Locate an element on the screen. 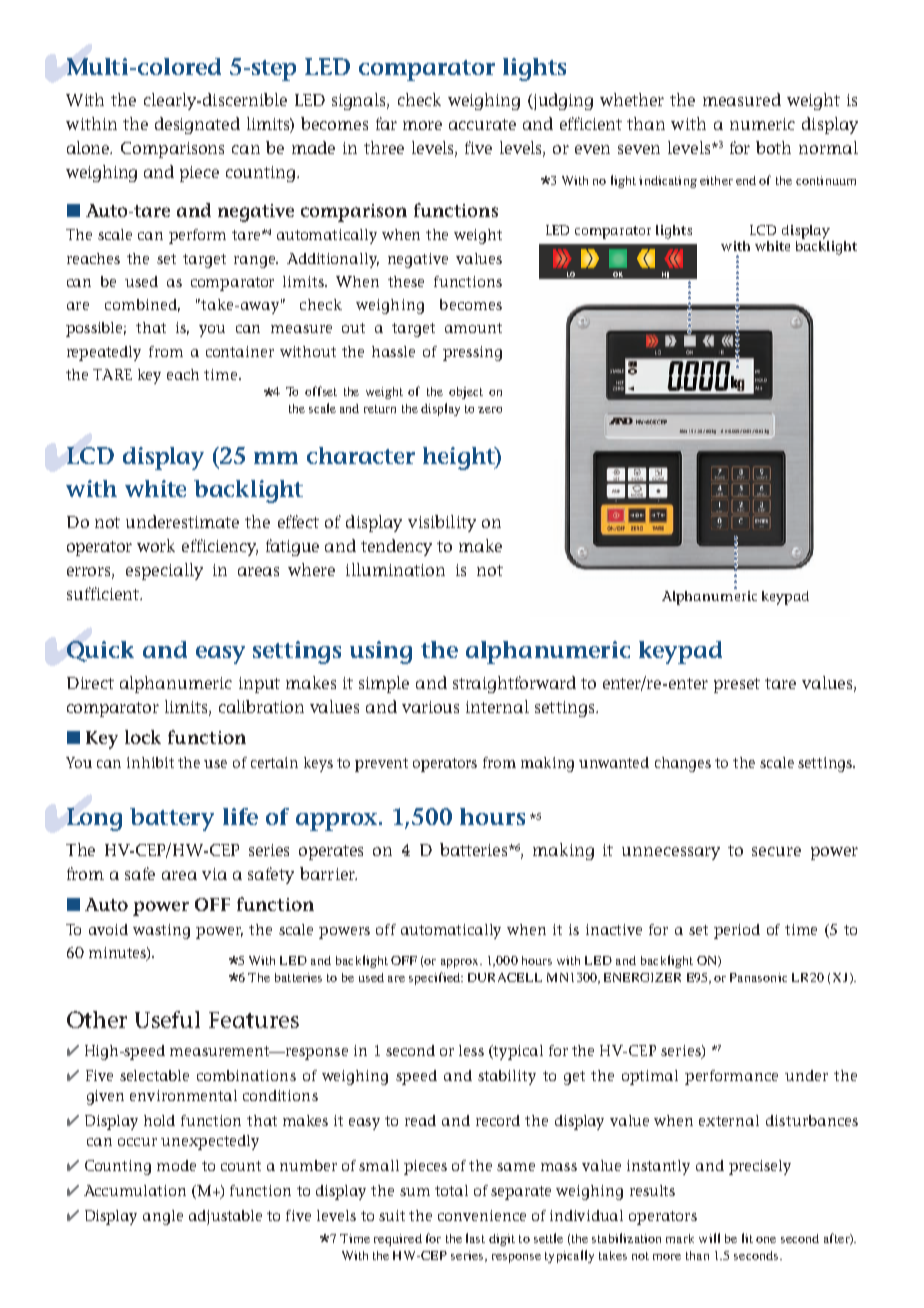  zero is located at coordinates (490, 410).
